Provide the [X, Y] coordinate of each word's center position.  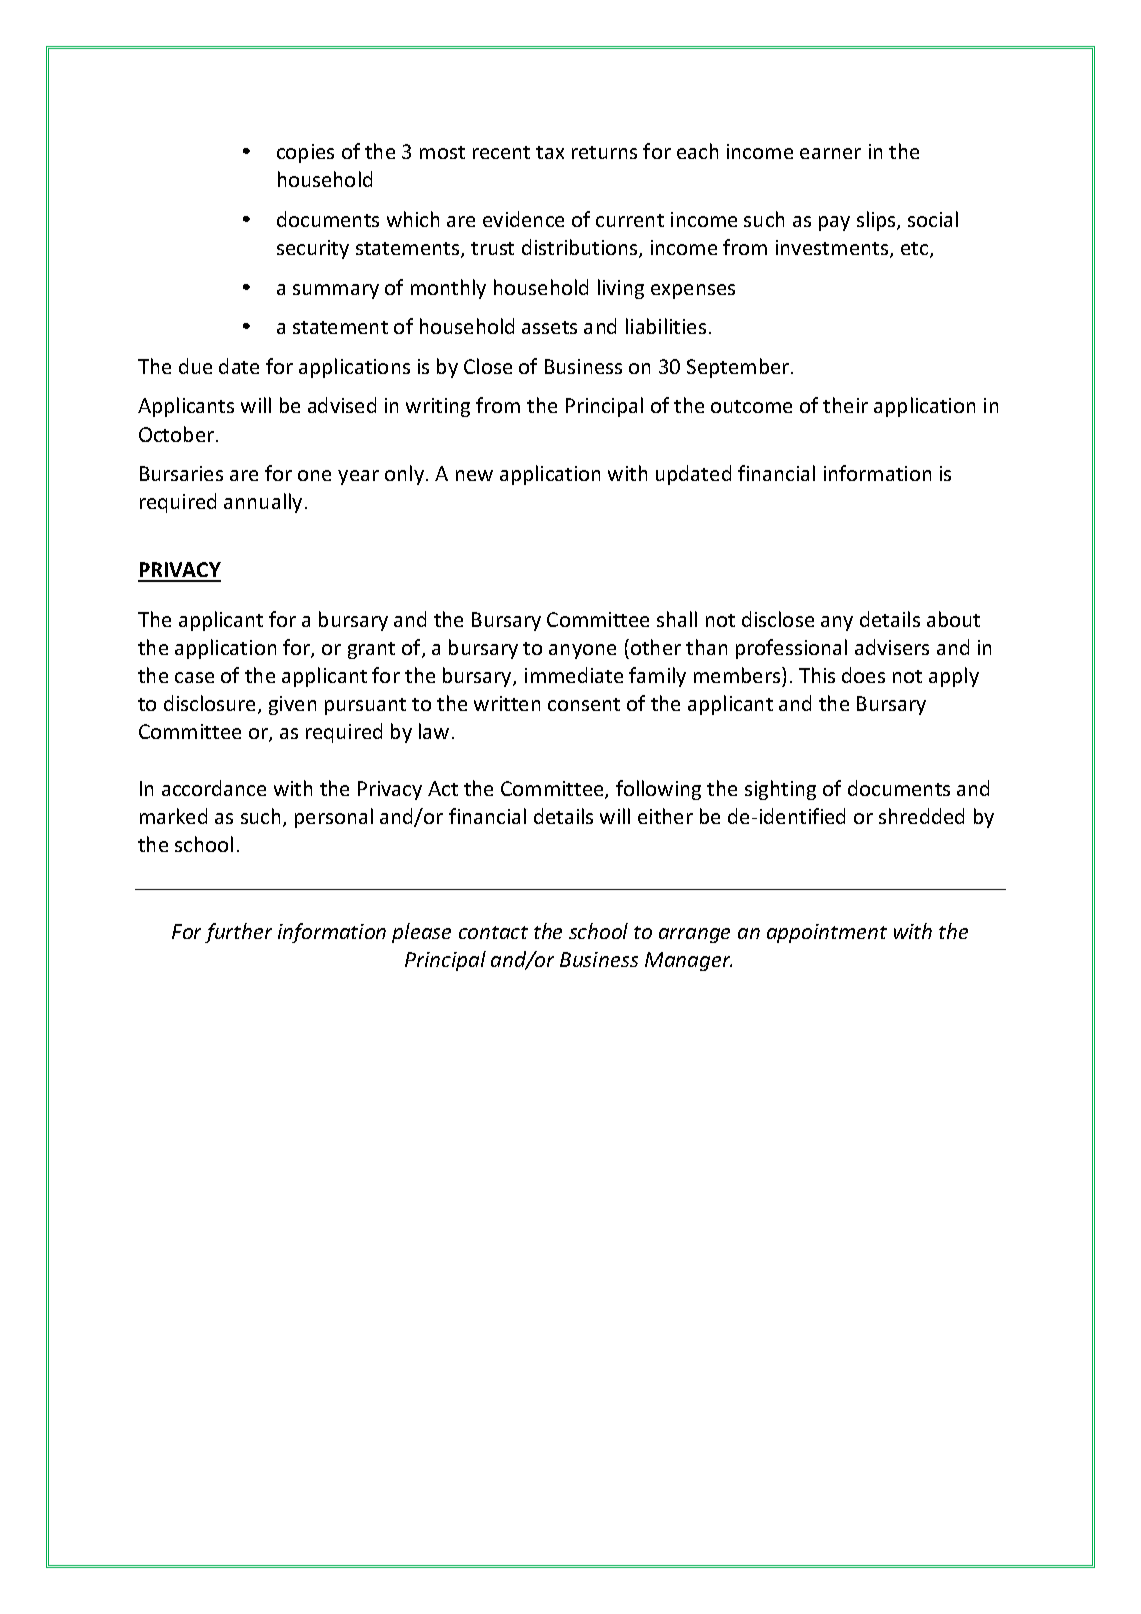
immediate [574, 675]
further [238, 933]
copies [305, 153]
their [845, 405]
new [474, 475]
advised [342, 405]
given [292, 705]
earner [830, 153]
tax [550, 152]
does [863, 675]
